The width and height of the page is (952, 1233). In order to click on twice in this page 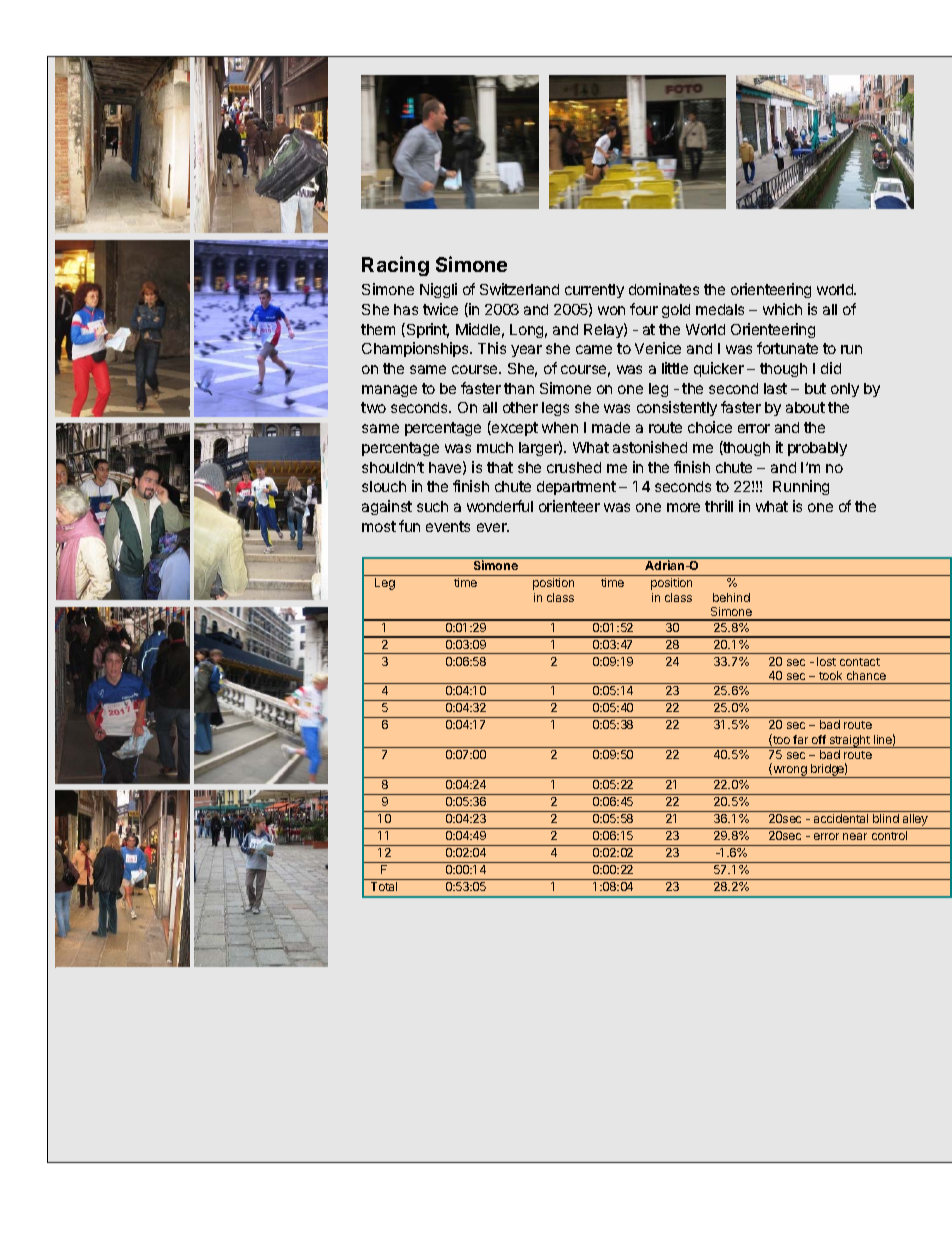, I will do `click(440, 309)`.
